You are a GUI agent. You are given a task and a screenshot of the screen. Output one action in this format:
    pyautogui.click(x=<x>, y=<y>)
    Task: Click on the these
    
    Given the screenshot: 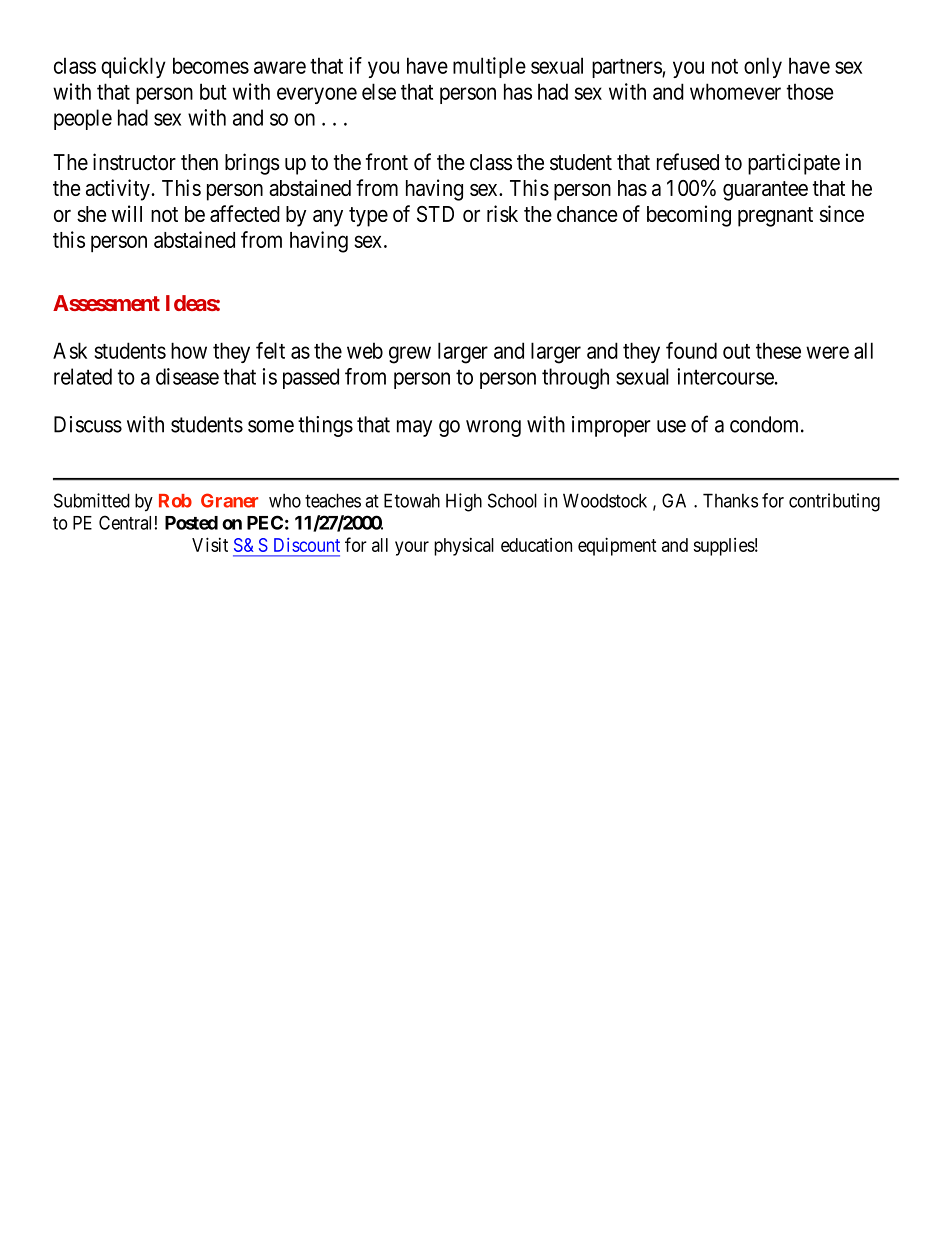 What is the action you would take?
    pyautogui.click(x=778, y=350)
